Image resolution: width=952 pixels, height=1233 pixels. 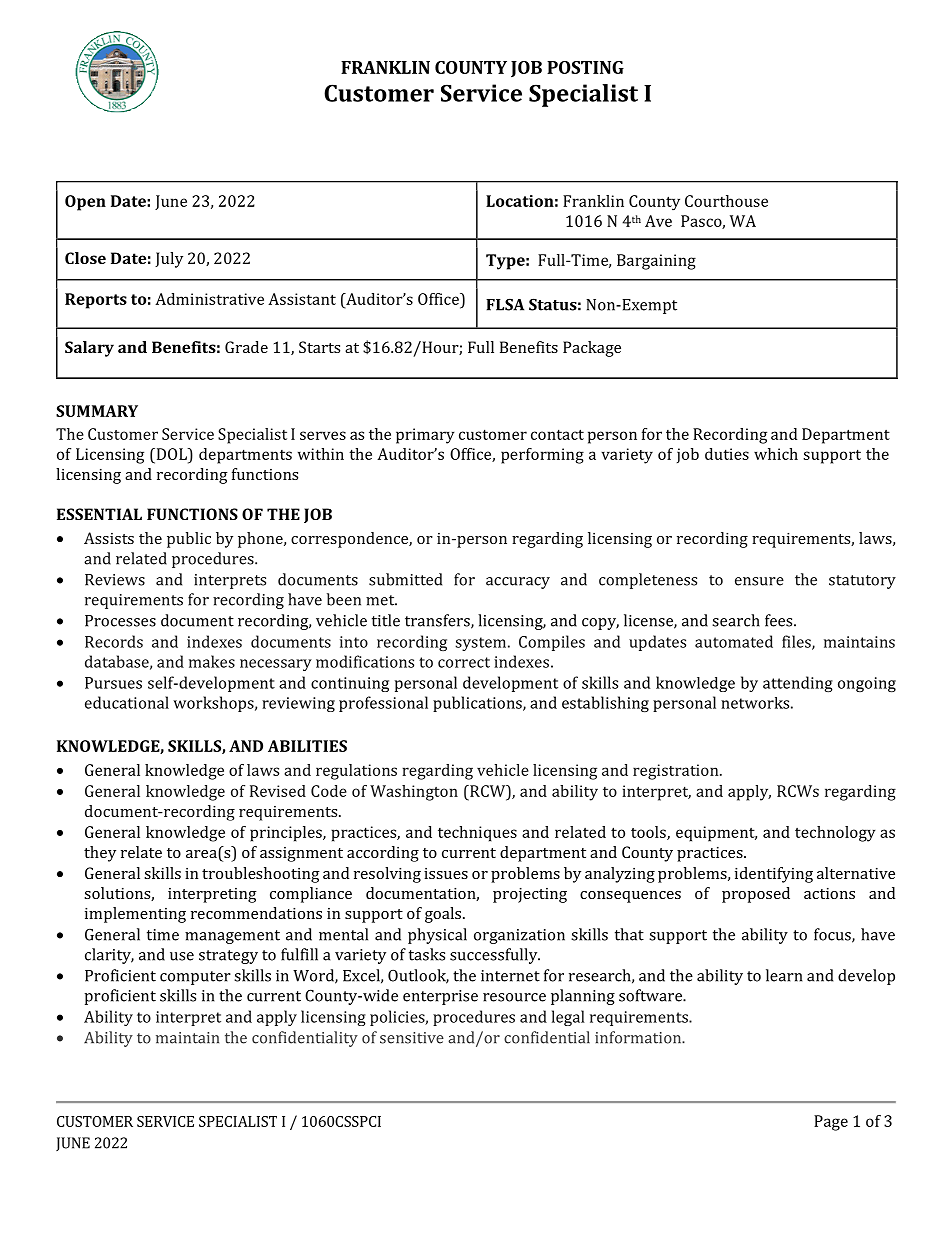 What do you see at coordinates (831, 1123) in the document?
I see `Page` at bounding box center [831, 1123].
